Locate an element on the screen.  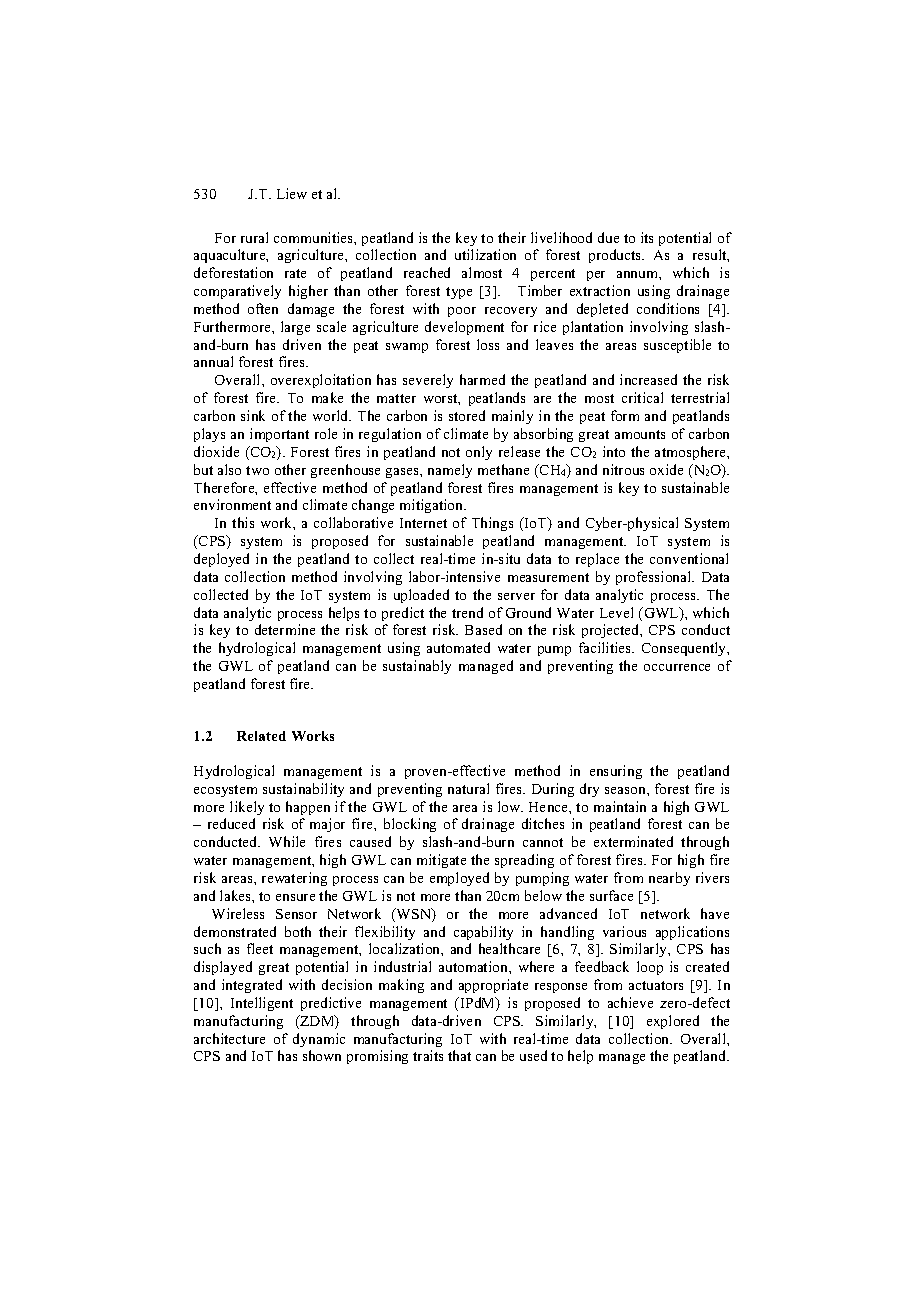
automated is located at coordinates (458, 647).
